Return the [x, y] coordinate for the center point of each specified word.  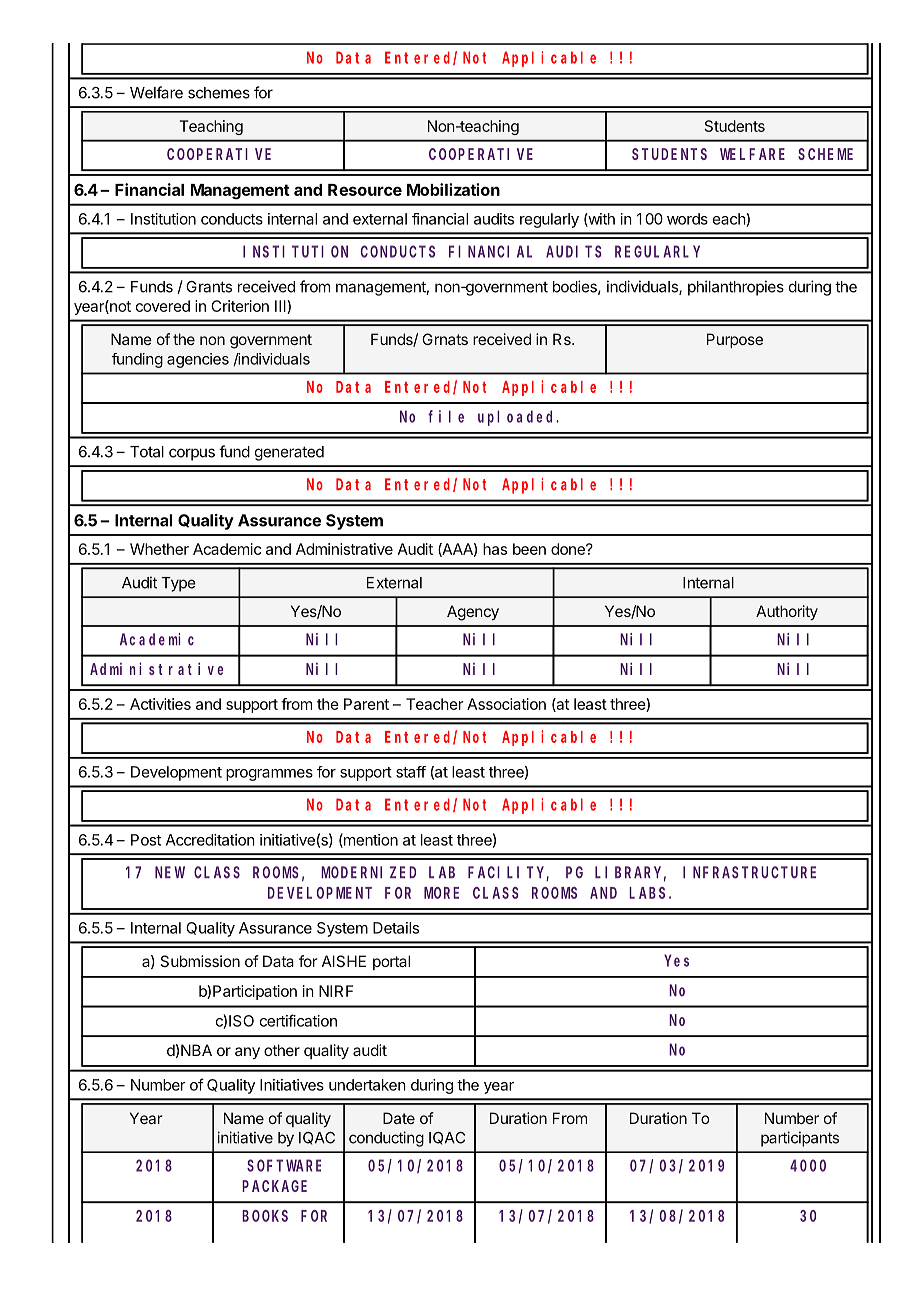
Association [506, 704]
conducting [386, 1139]
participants [800, 1139]
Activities [160, 704]
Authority [787, 612]
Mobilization [453, 189]
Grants [209, 287]
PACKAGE [274, 1186]
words [687, 219]
